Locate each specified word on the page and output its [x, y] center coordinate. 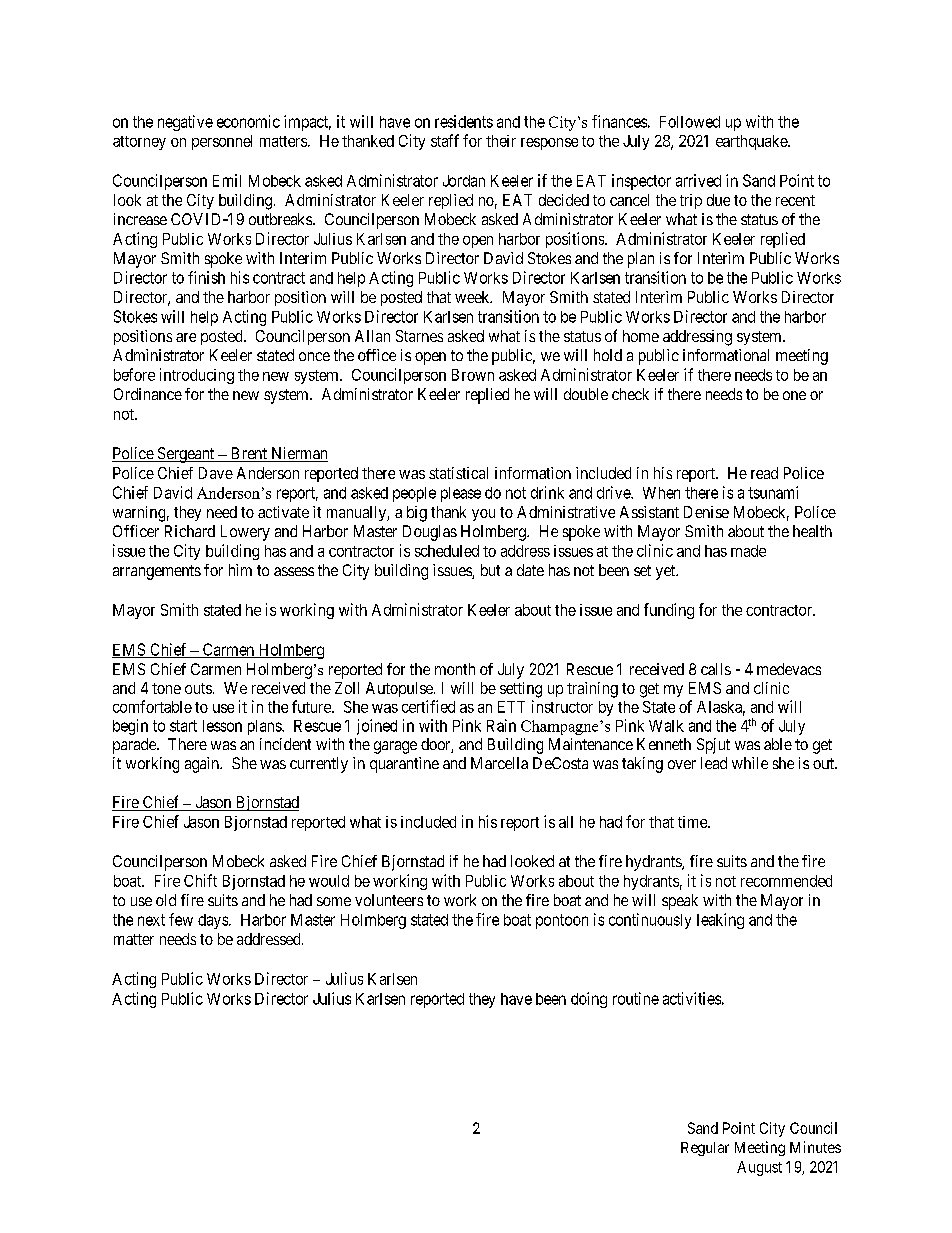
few [181, 919]
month [455, 669]
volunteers [389, 900]
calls [716, 669]
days [214, 921]
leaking [720, 921]
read [764, 473]
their [501, 141]
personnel [222, 142]
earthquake [752, 142]
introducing [197, 376]
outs [198, 688]
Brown [473, 375]
